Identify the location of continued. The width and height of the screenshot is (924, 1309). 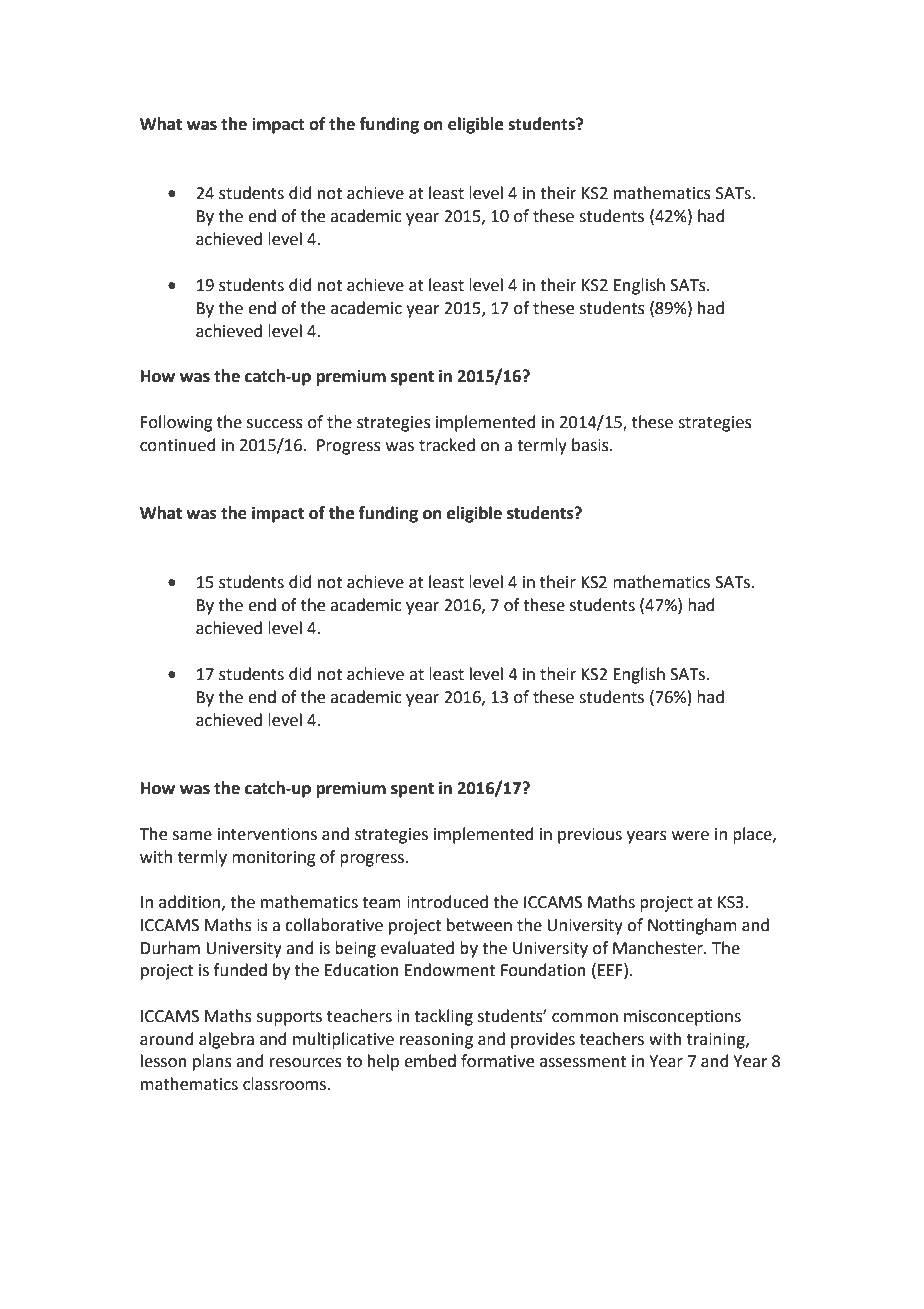
(178, 445).
